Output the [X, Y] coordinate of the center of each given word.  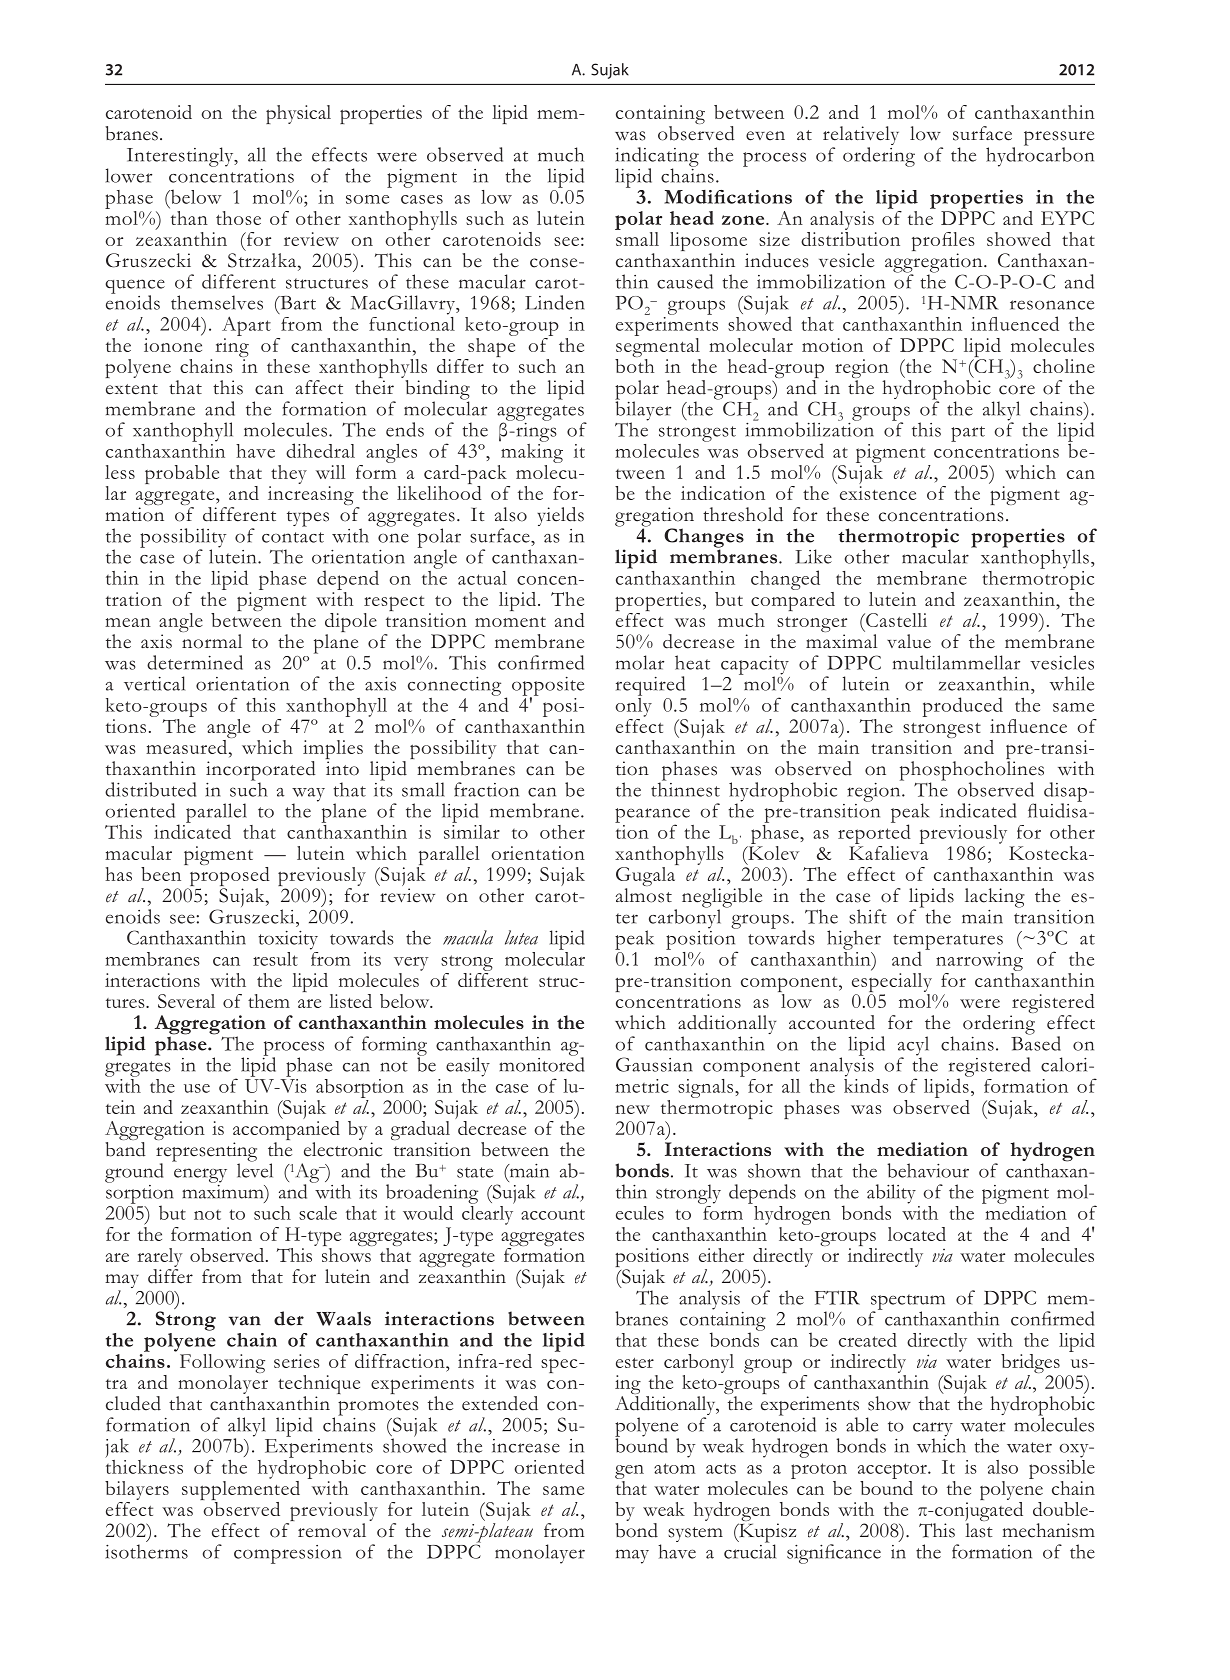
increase [526, 1446]
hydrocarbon [1040, 156]
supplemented [241, 1490]
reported [874, 833]
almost [644, 895]
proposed [228, 876]
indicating [657, 158]
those [238, 218]
